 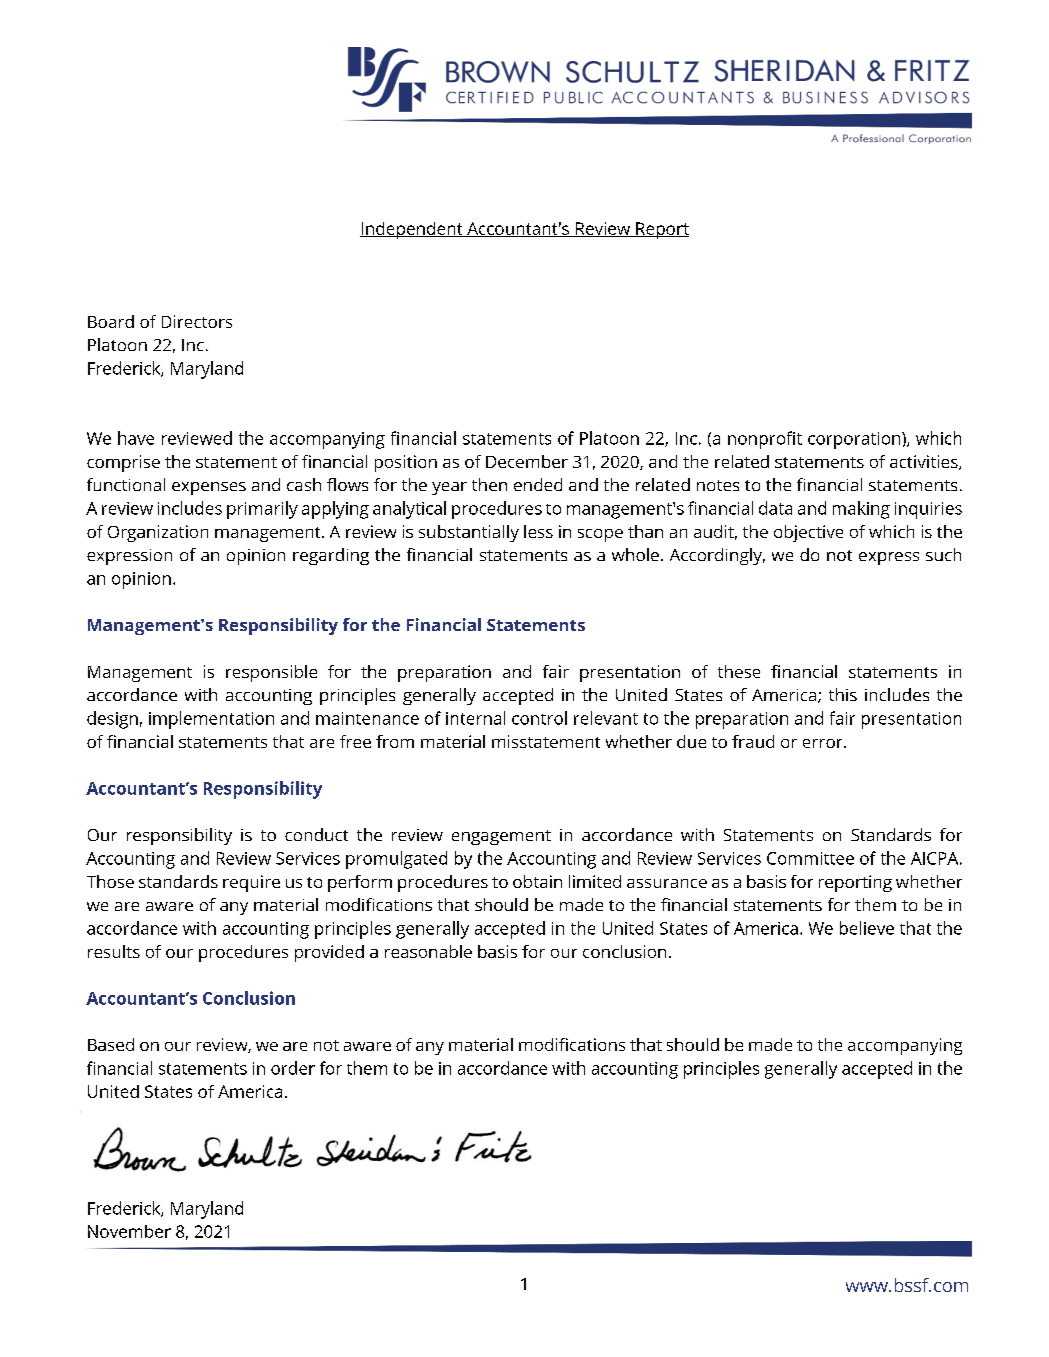 What do you see at coordinates (197, 321) in the document?
I see `Directors` at bounding box center [197, 321].
